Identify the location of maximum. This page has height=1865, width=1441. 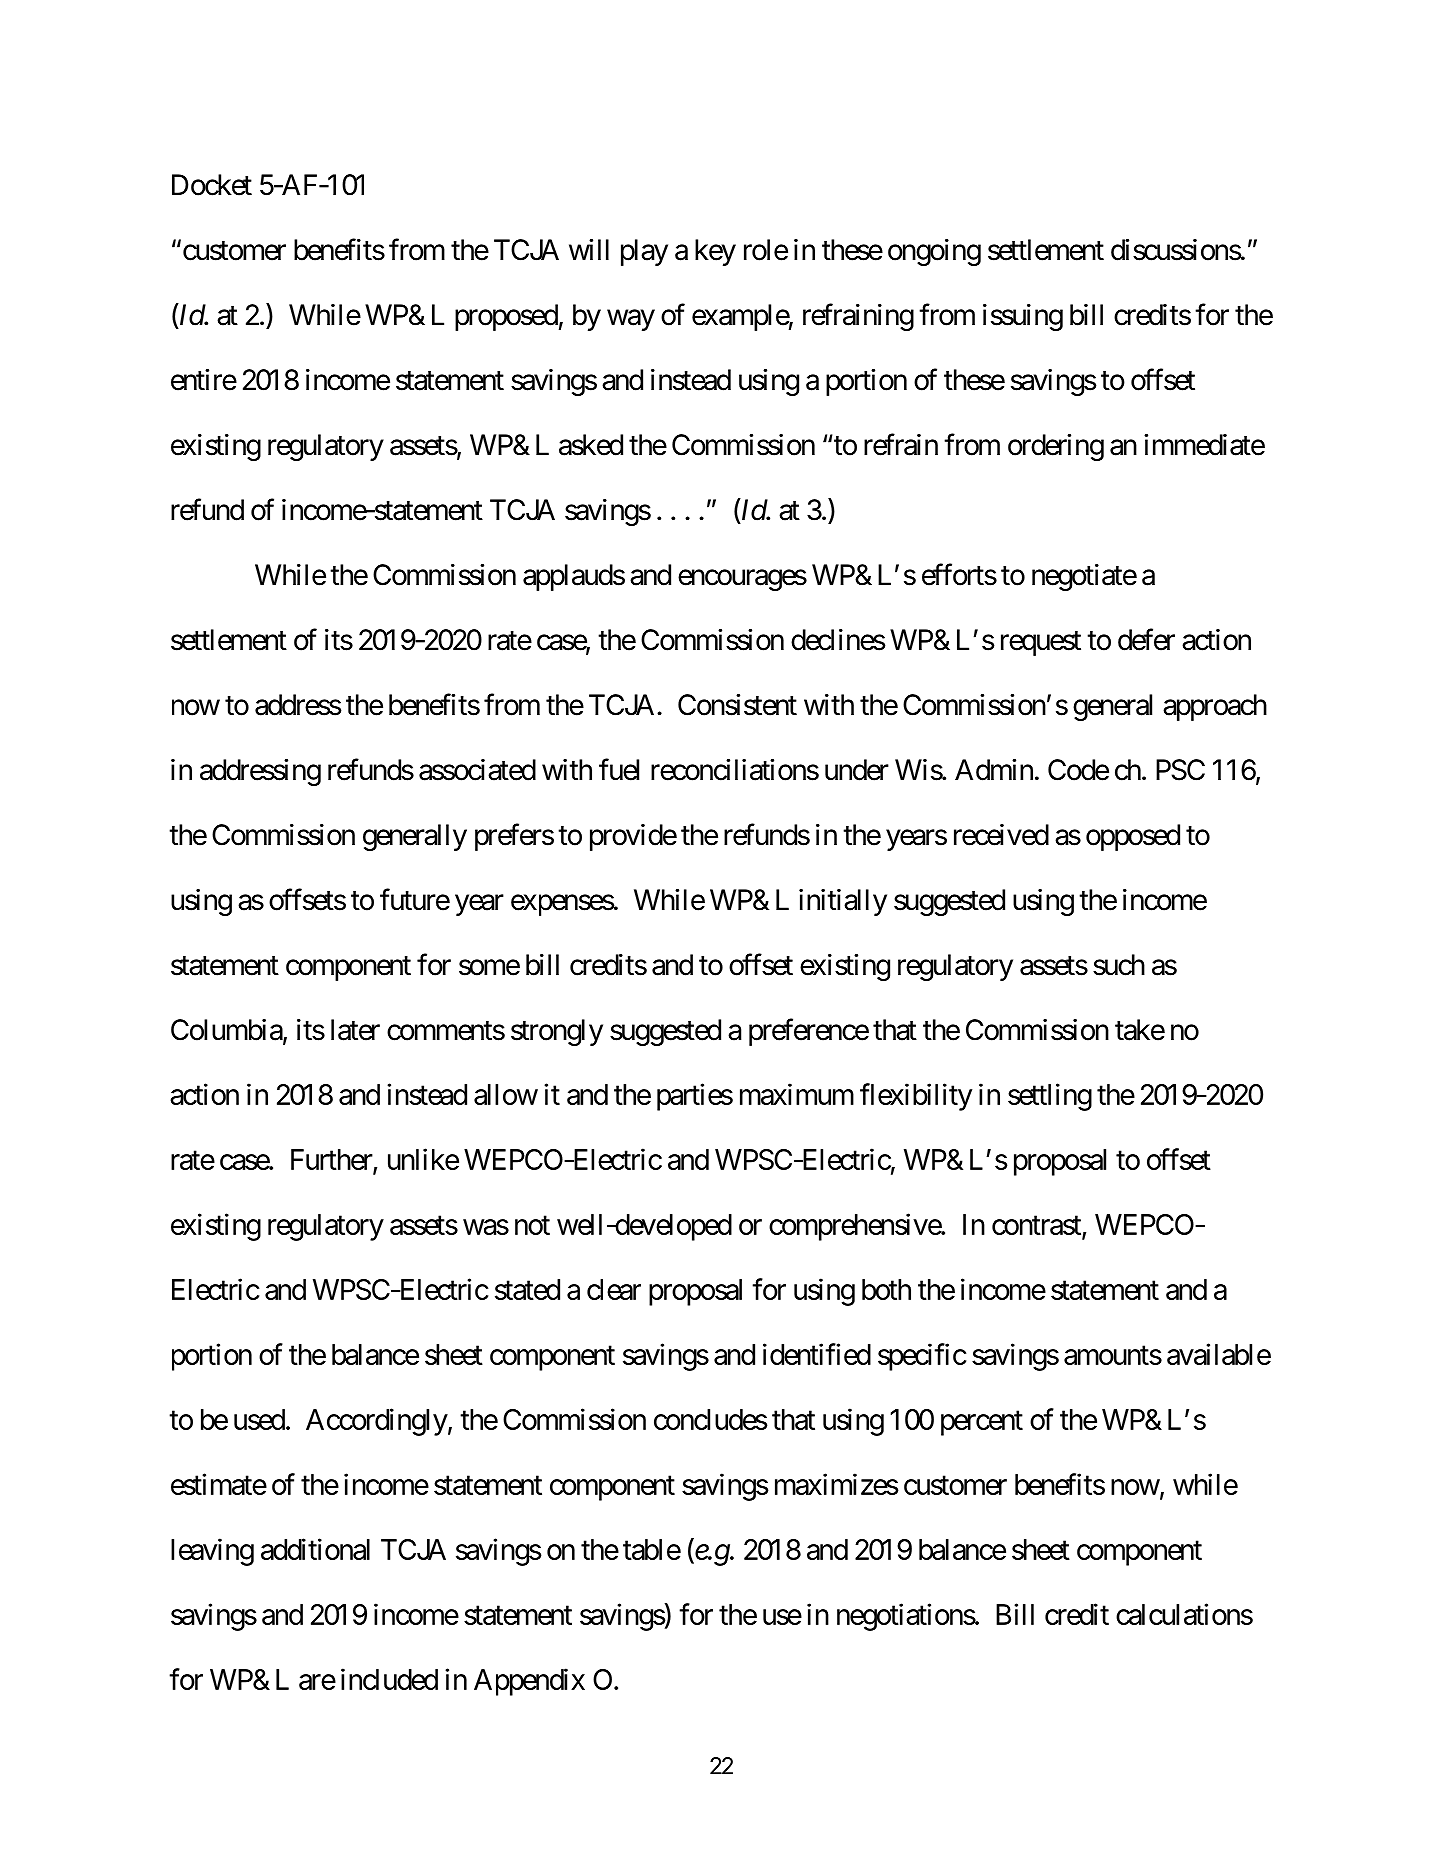
(797, 1094).
